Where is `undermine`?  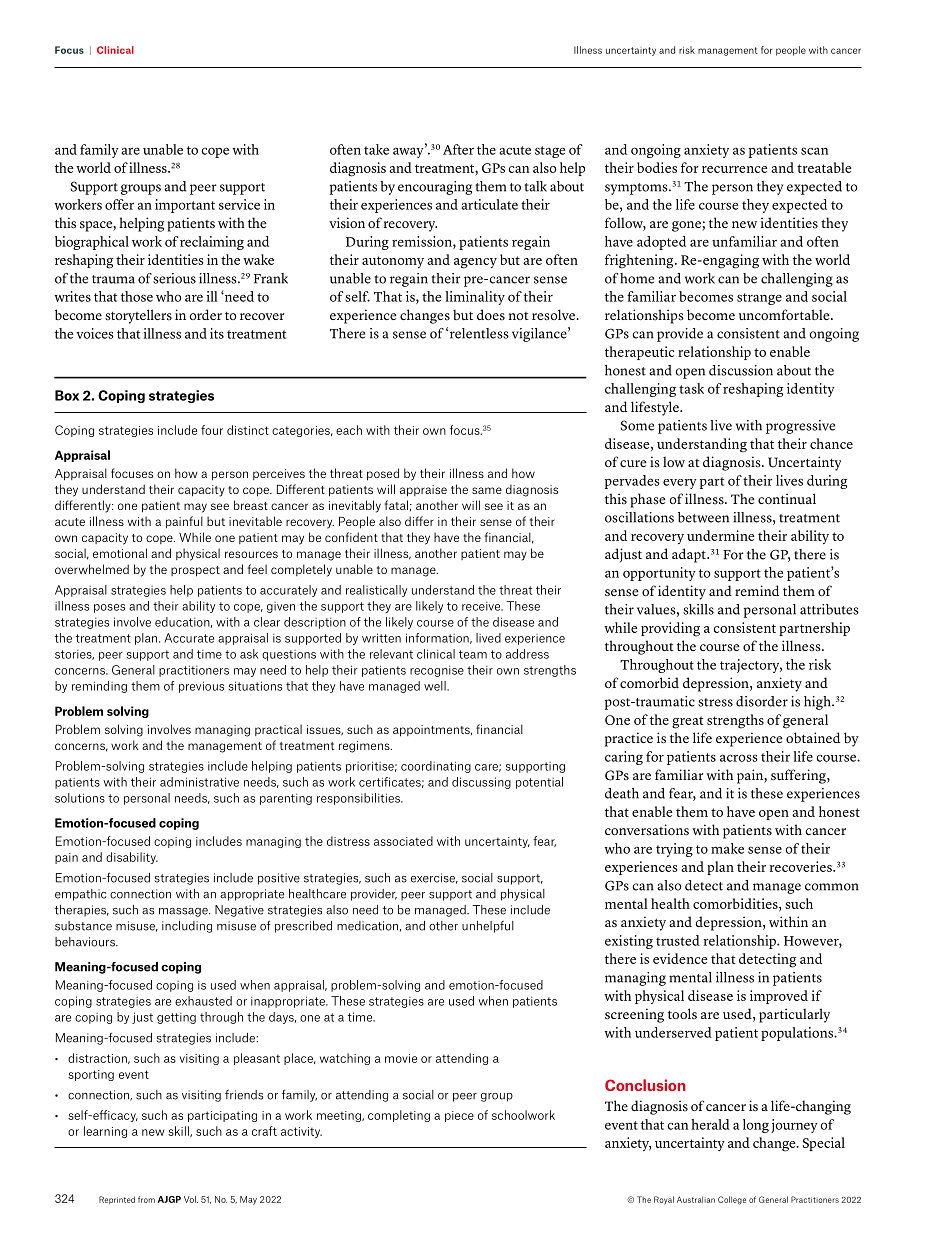 undermine is located at coordinates (721, 535).
